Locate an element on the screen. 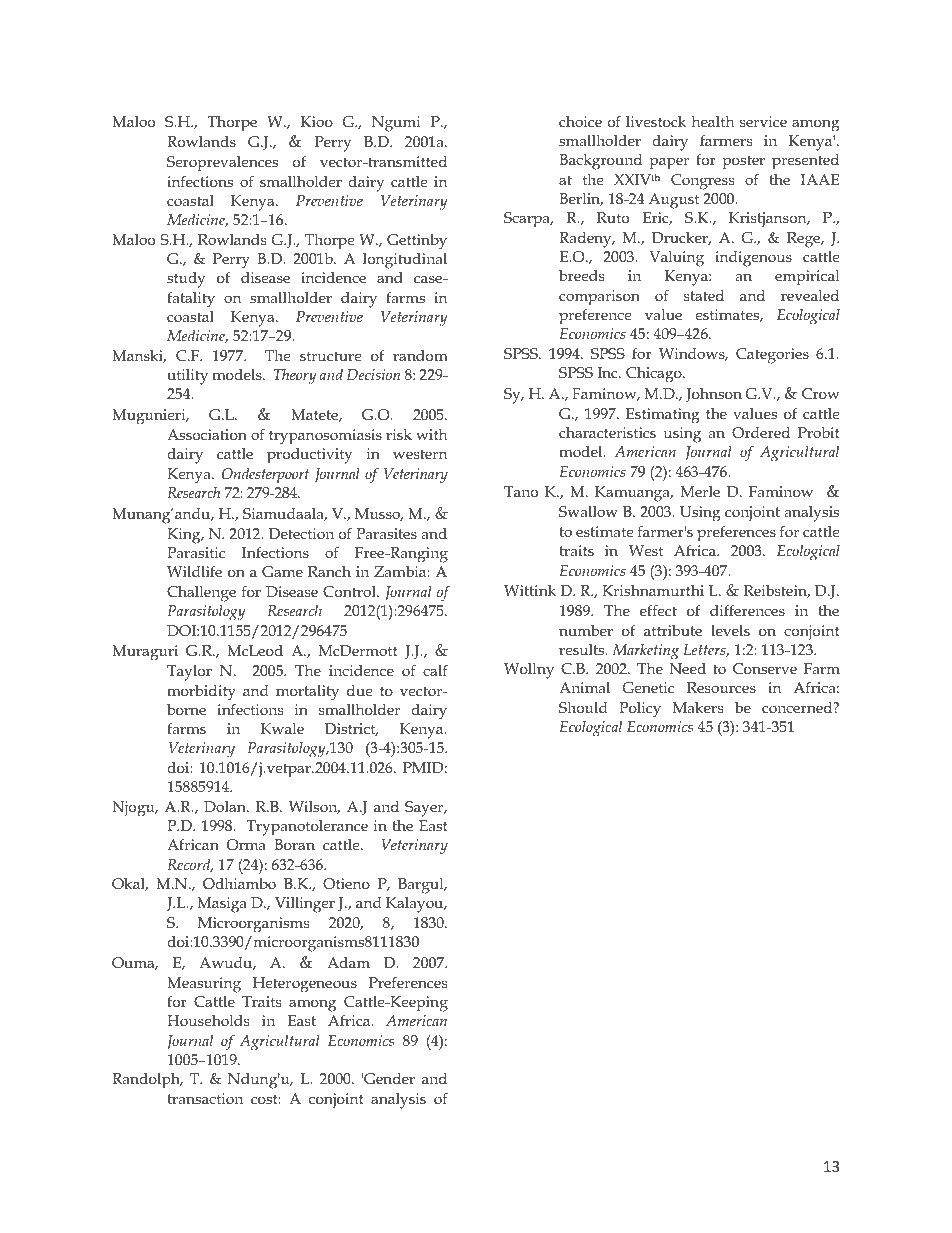  poster is located at coordinates (743, 162).
